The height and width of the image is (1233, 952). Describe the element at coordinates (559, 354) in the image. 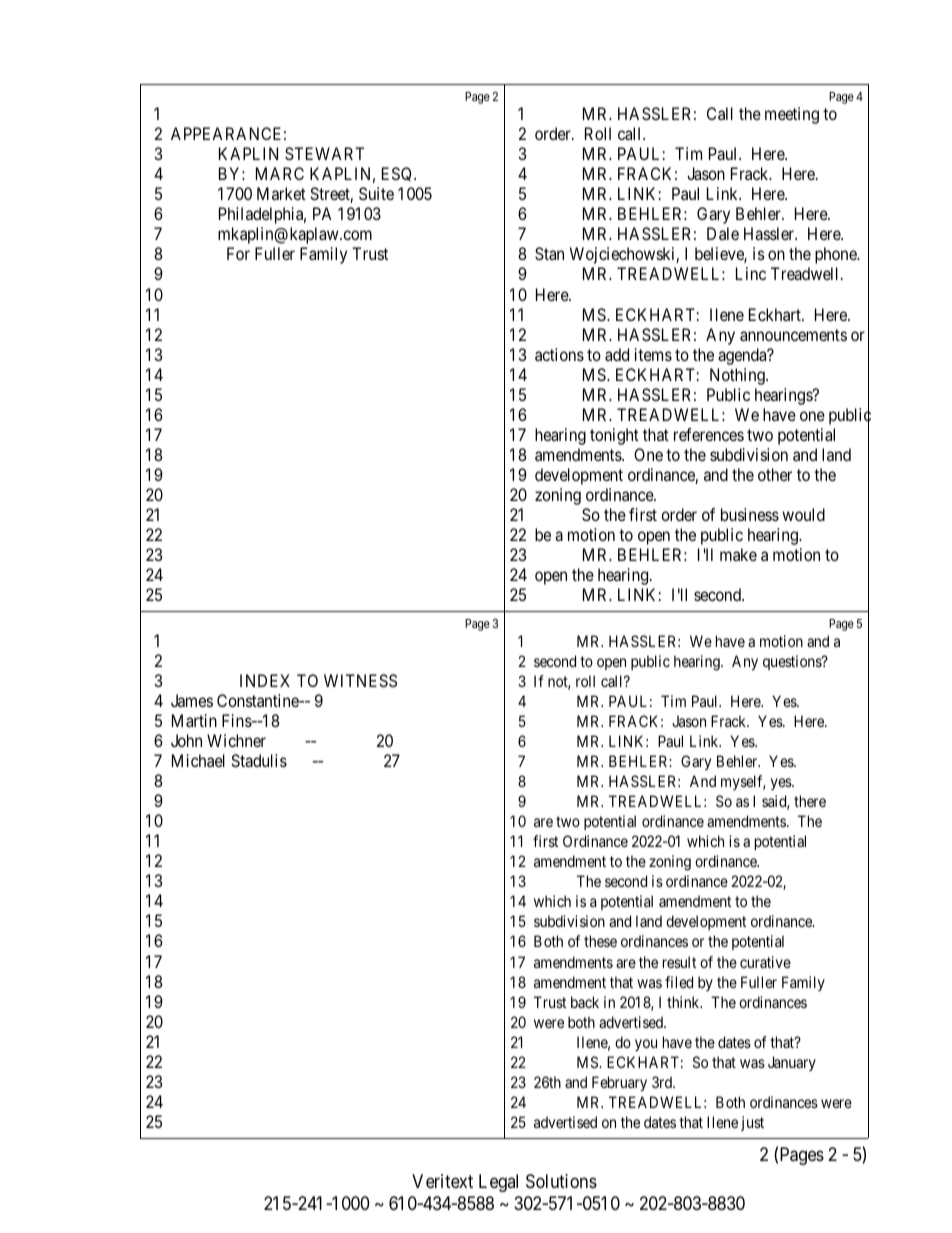

I see `actions` at that location.
